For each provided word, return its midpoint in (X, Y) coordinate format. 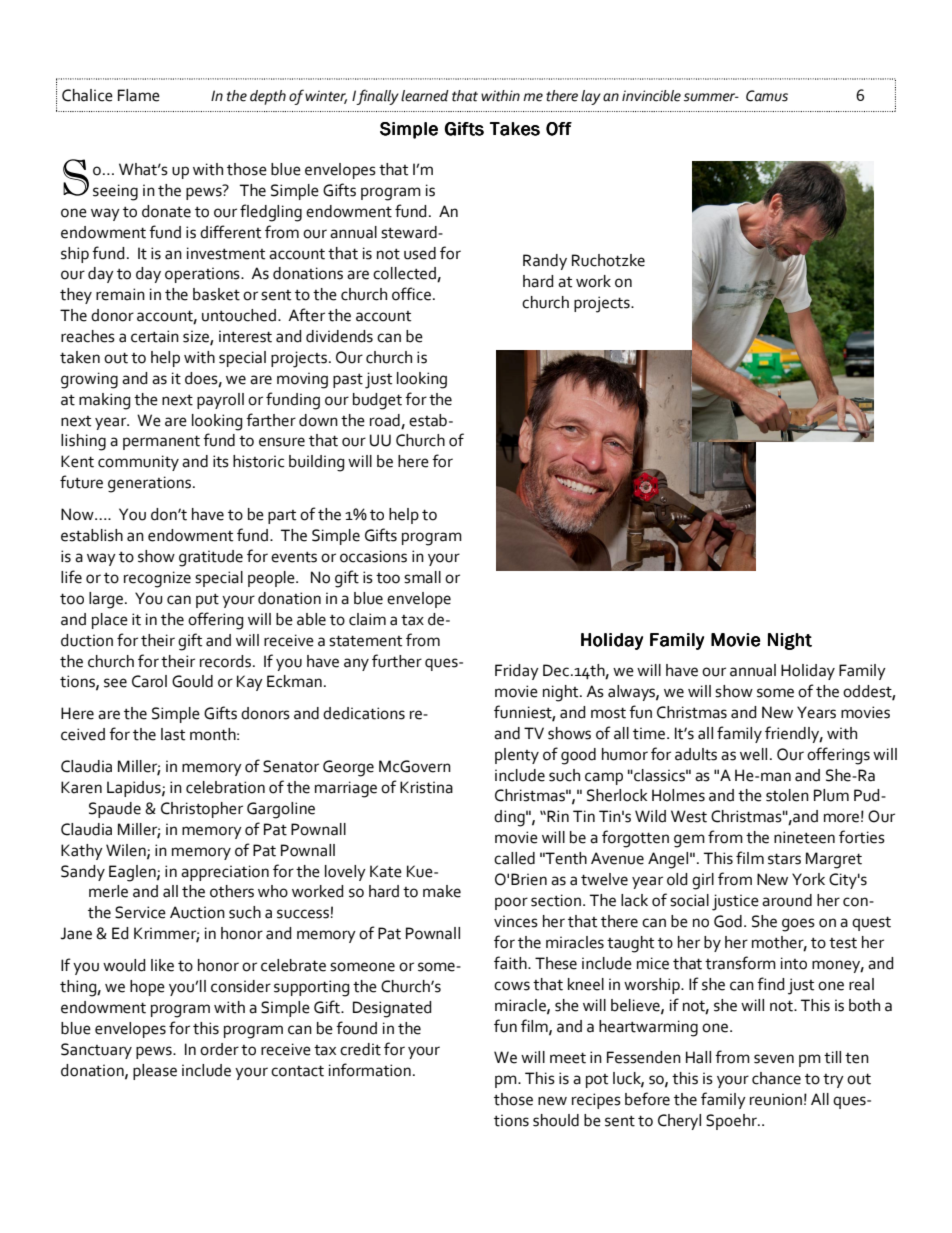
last (173, 734)
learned (425, 96)
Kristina (426, 787)
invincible (651, 96)
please (155, 1072)
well (753, 754)
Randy (545, 262)
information (370, 1070)
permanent (161, 442)
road (385, 420)
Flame (139, 95)
